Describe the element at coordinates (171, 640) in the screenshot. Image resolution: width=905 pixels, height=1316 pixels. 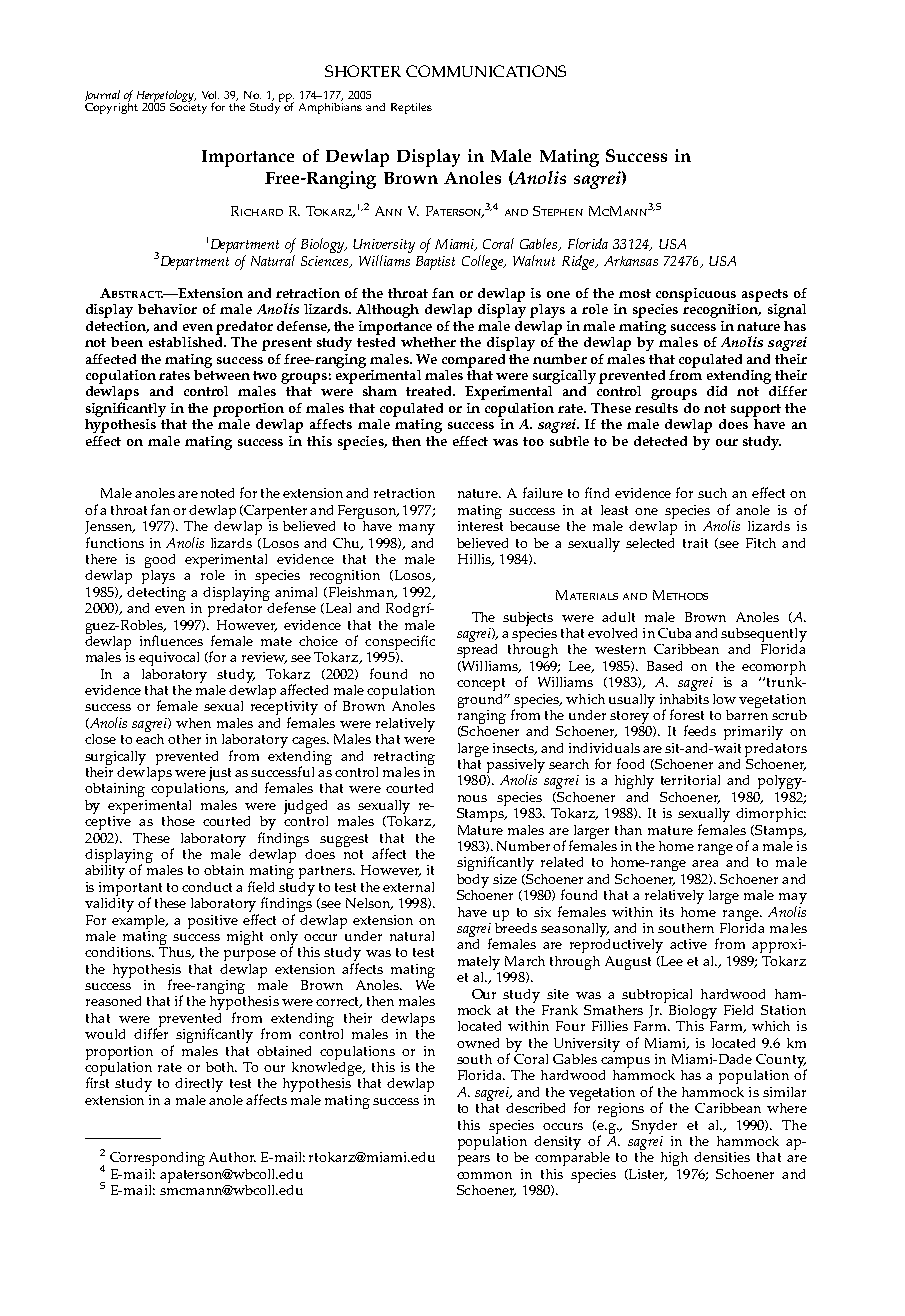
I see `influences` at that location.
